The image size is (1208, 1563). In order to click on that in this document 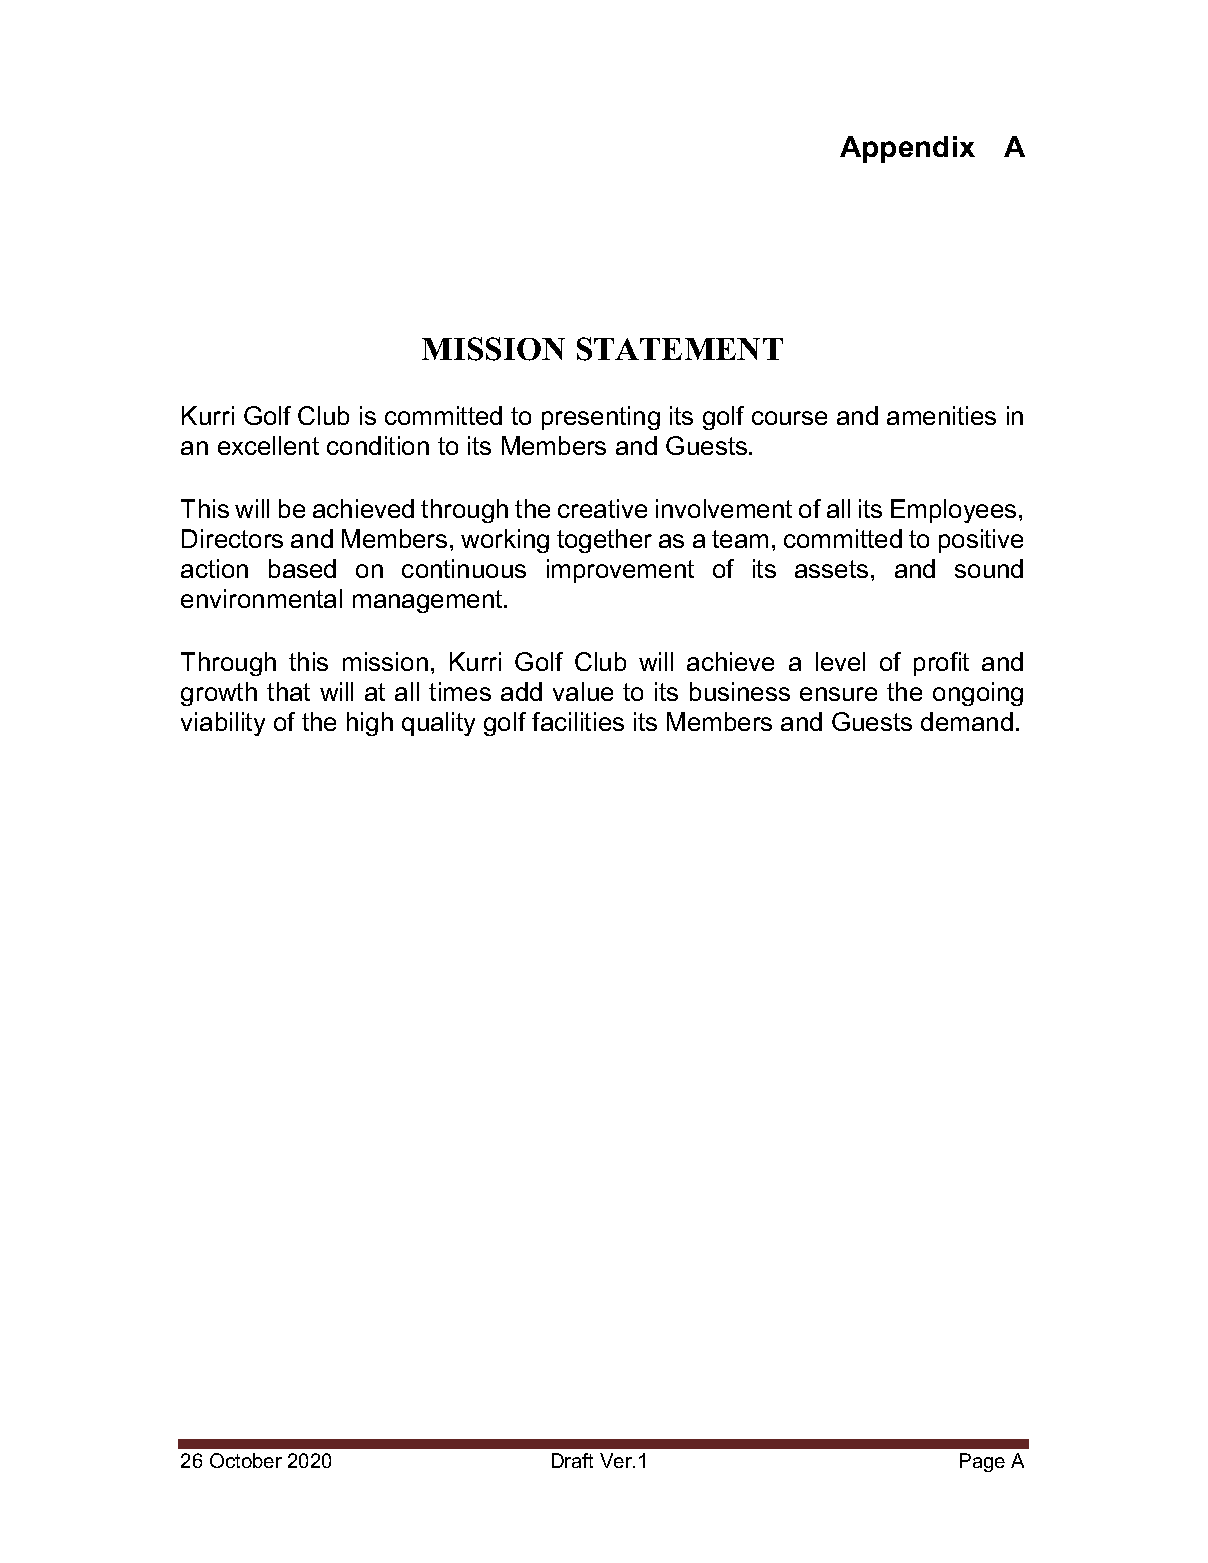, I will do `click(288, 691)`.
